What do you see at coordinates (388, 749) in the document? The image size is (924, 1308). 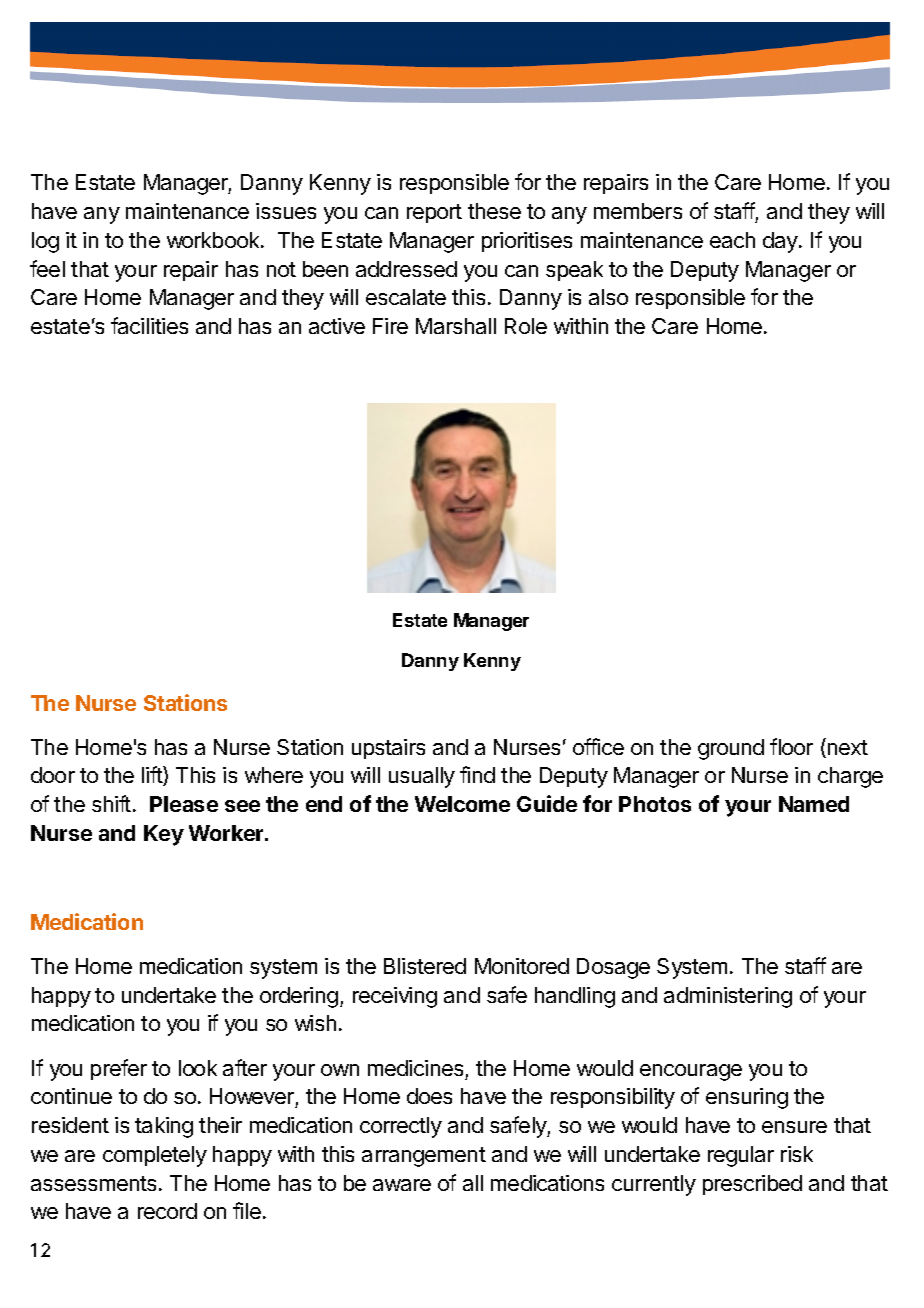 I see `upstairs` at bounding box center [388, 749].
